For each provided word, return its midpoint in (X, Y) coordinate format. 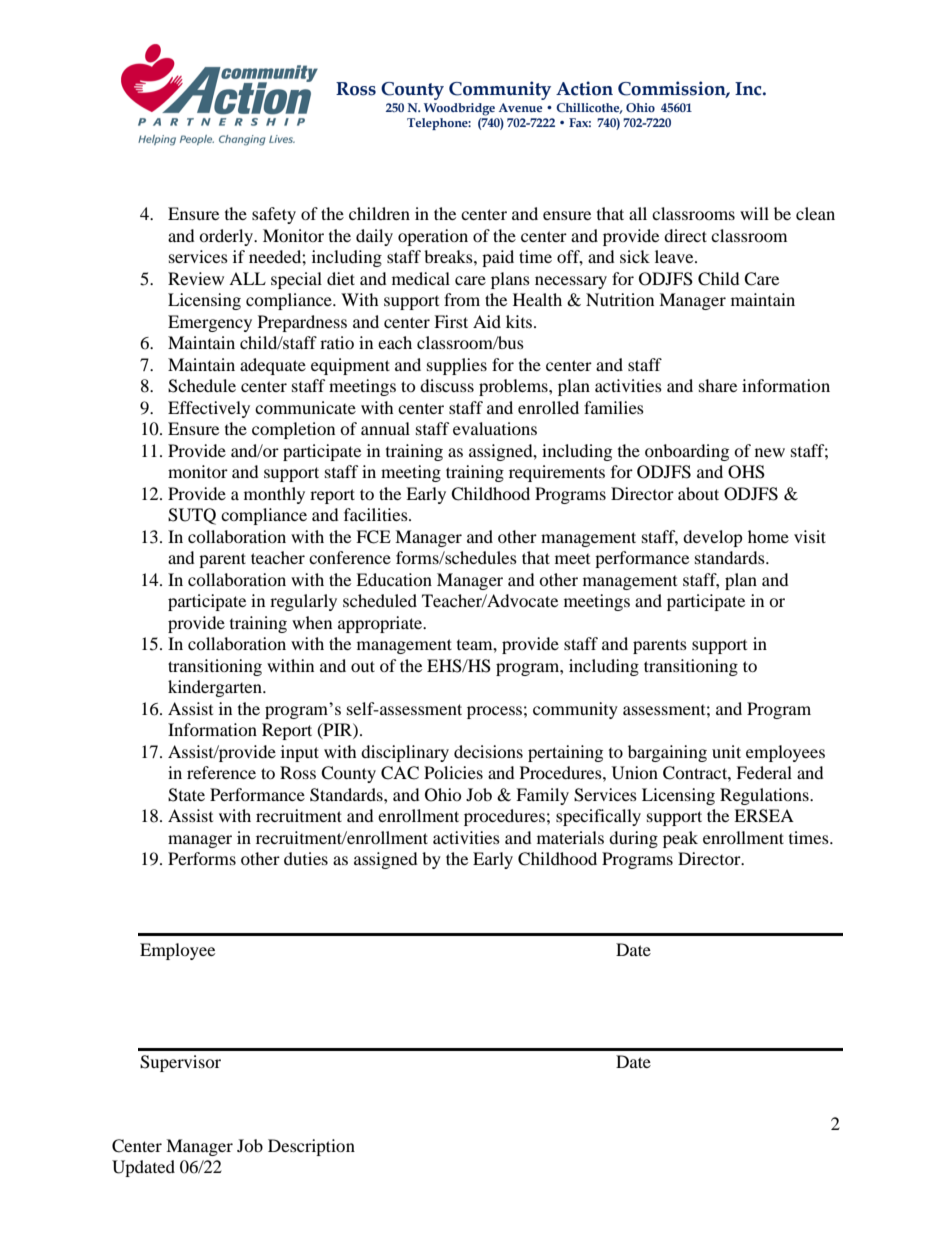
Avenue (520, 107)
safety (274, 215)
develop (713, 538)
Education (394, 579)
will (754, 213)
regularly (303, 602)
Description (311, 1147)
